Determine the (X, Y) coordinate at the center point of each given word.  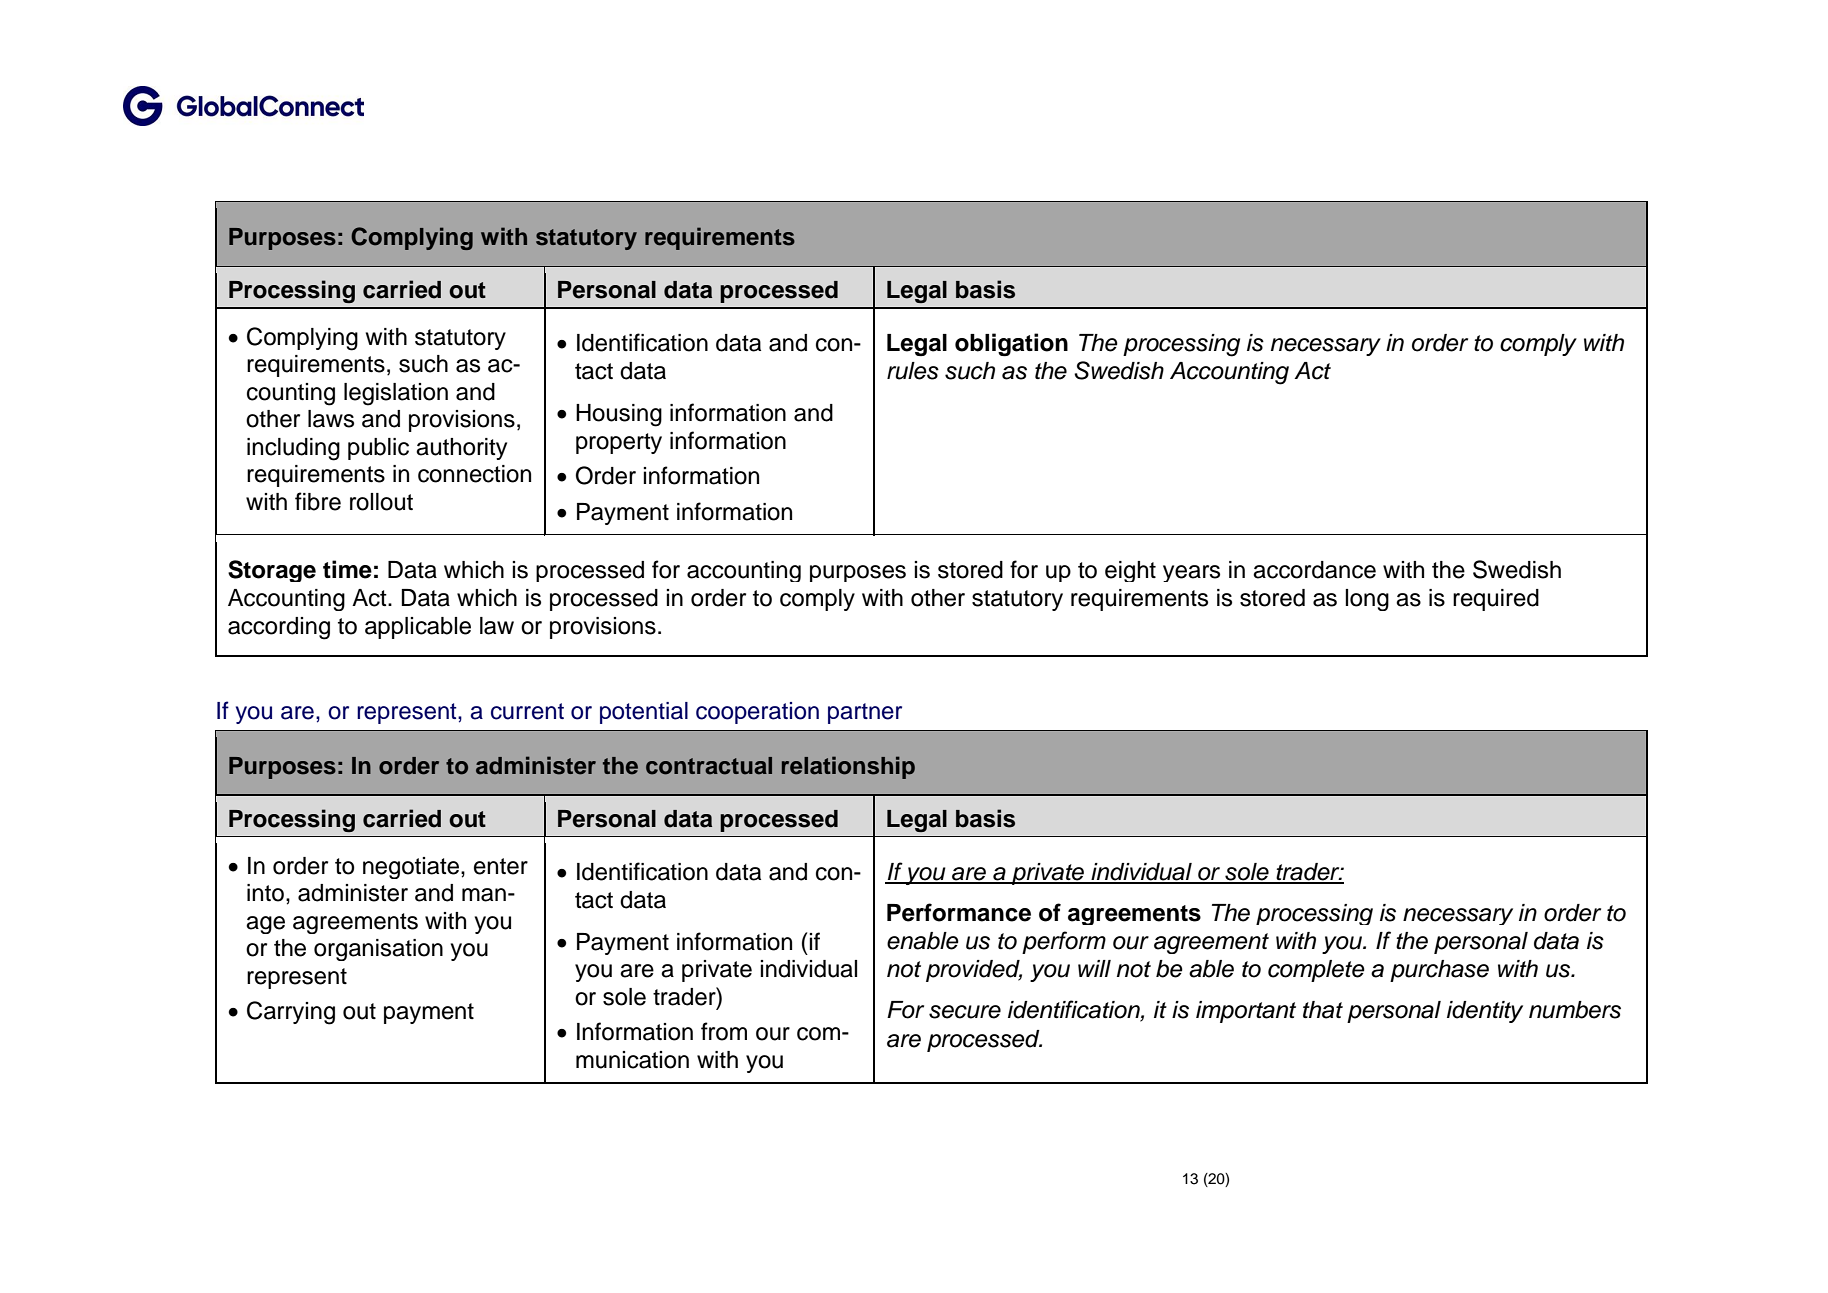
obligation (1011, 344)
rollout (381, 502)
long (1367, 600)
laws (331, 419)
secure (965, 1012)
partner (865, 713)
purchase (1439, 971)
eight (1130, 571)
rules (913, 371)
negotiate (411, 868)
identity (1485, 1012)
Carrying (291, 1013)
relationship (848, 767)
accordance (1314, 570)
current (527, 711)
